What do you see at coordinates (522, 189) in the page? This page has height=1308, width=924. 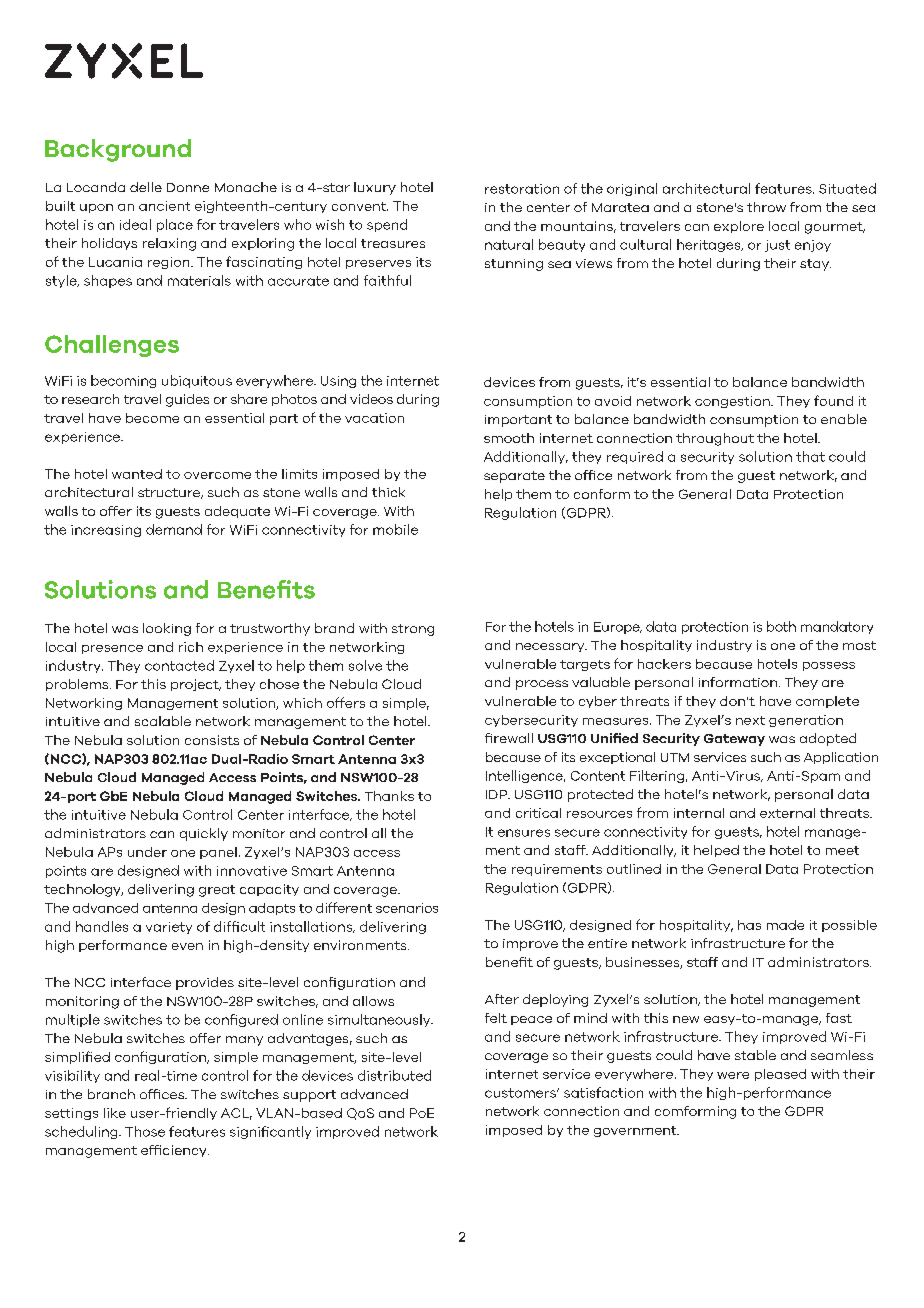 I see `restoration` at bounding box center [522, 189].
